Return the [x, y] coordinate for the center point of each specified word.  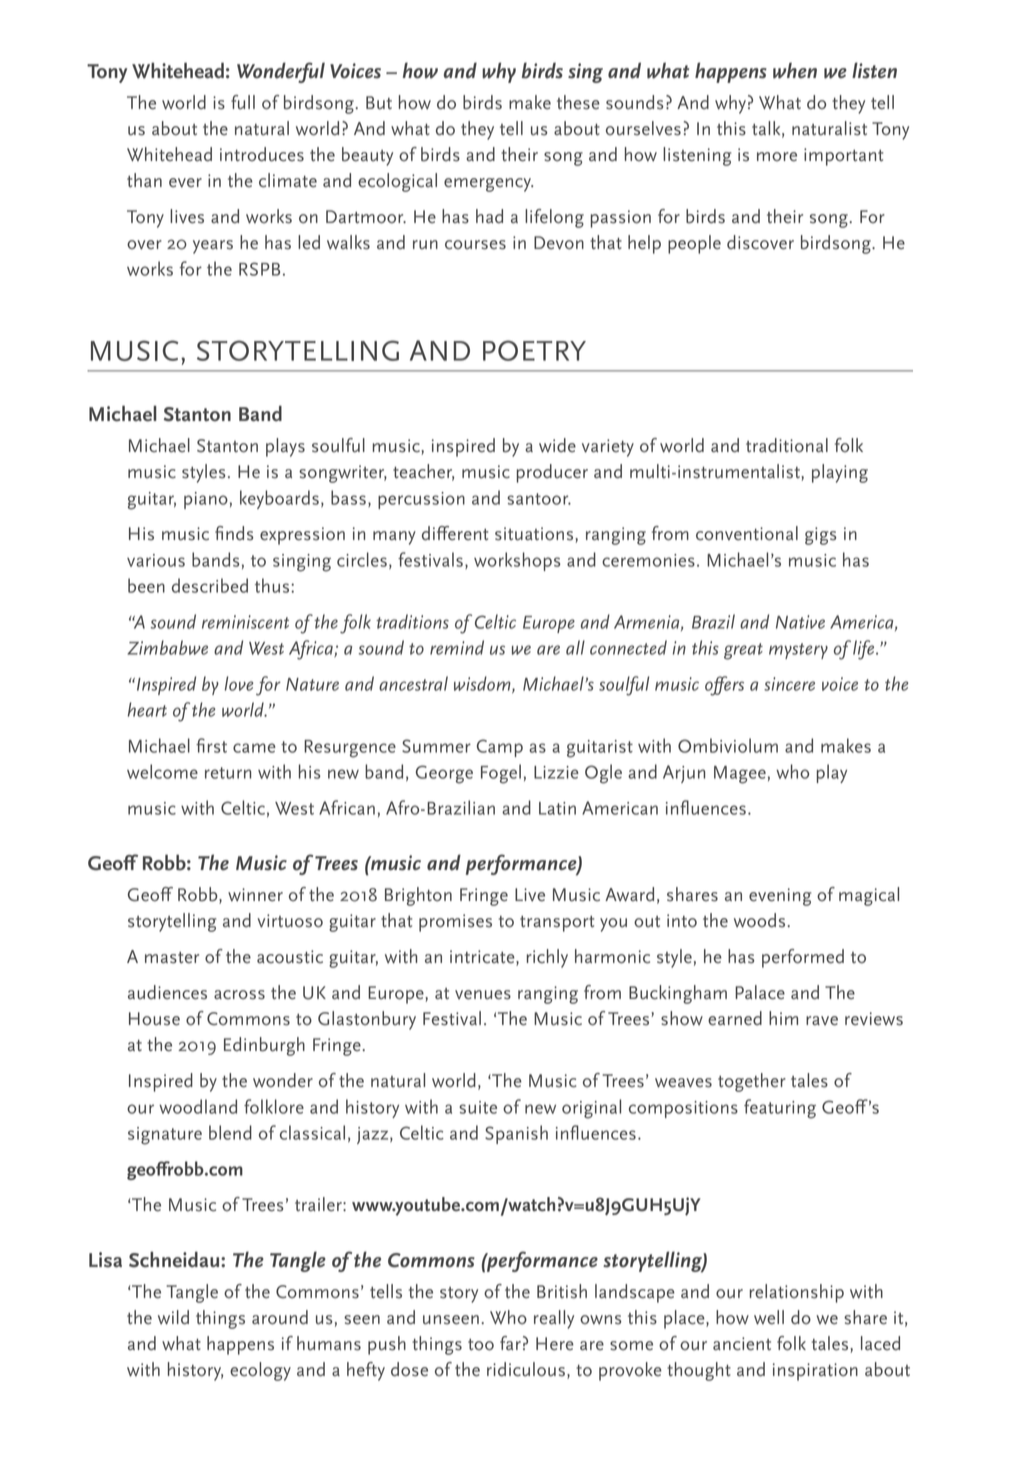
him [783, 1018]
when [795, 70]
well [769, 1317]
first [211, 745]
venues [483, 995]
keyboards [279, 499]
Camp [500, 748]
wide [557, 445]
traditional [787, 445]
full [243, 102]
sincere [789, 684]
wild [173, 1317]
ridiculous [526, 1369]
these [578, 102]
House [154, 1019]
